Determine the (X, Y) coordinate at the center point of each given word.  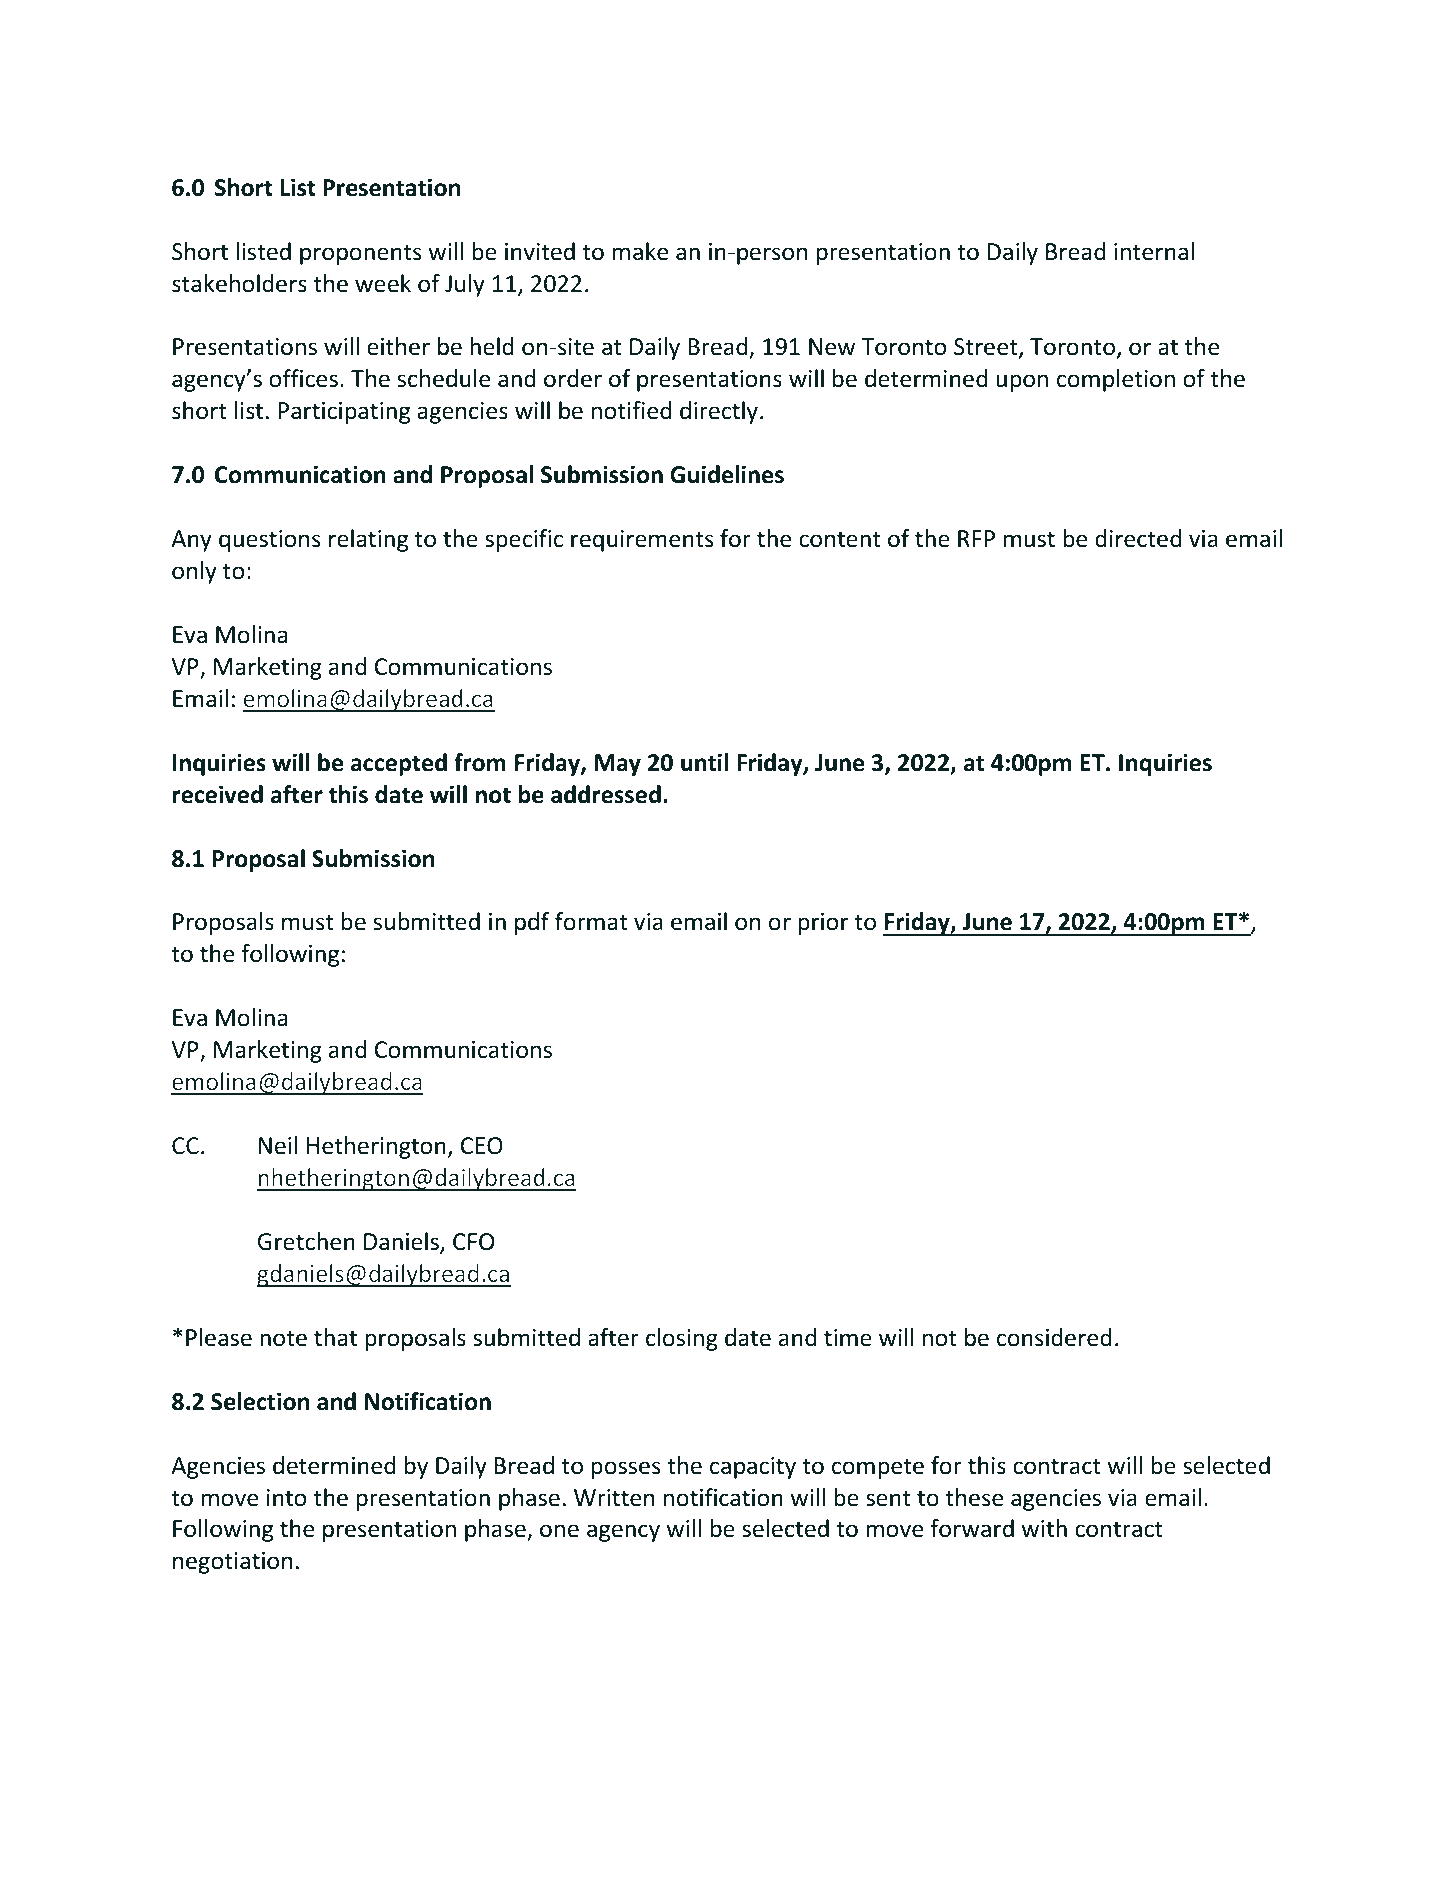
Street (987, 348)
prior (823, 924)
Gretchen (306, 1241)
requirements (642, 541)
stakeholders (239, 283)
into (286, 1498)
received (218, 794)
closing (682, 1339)
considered (1054, 1337)
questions (269, 541)
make (640, 251)
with (1044, 1528)
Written (614, 1498)
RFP (976, 538)
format (591, 921)
